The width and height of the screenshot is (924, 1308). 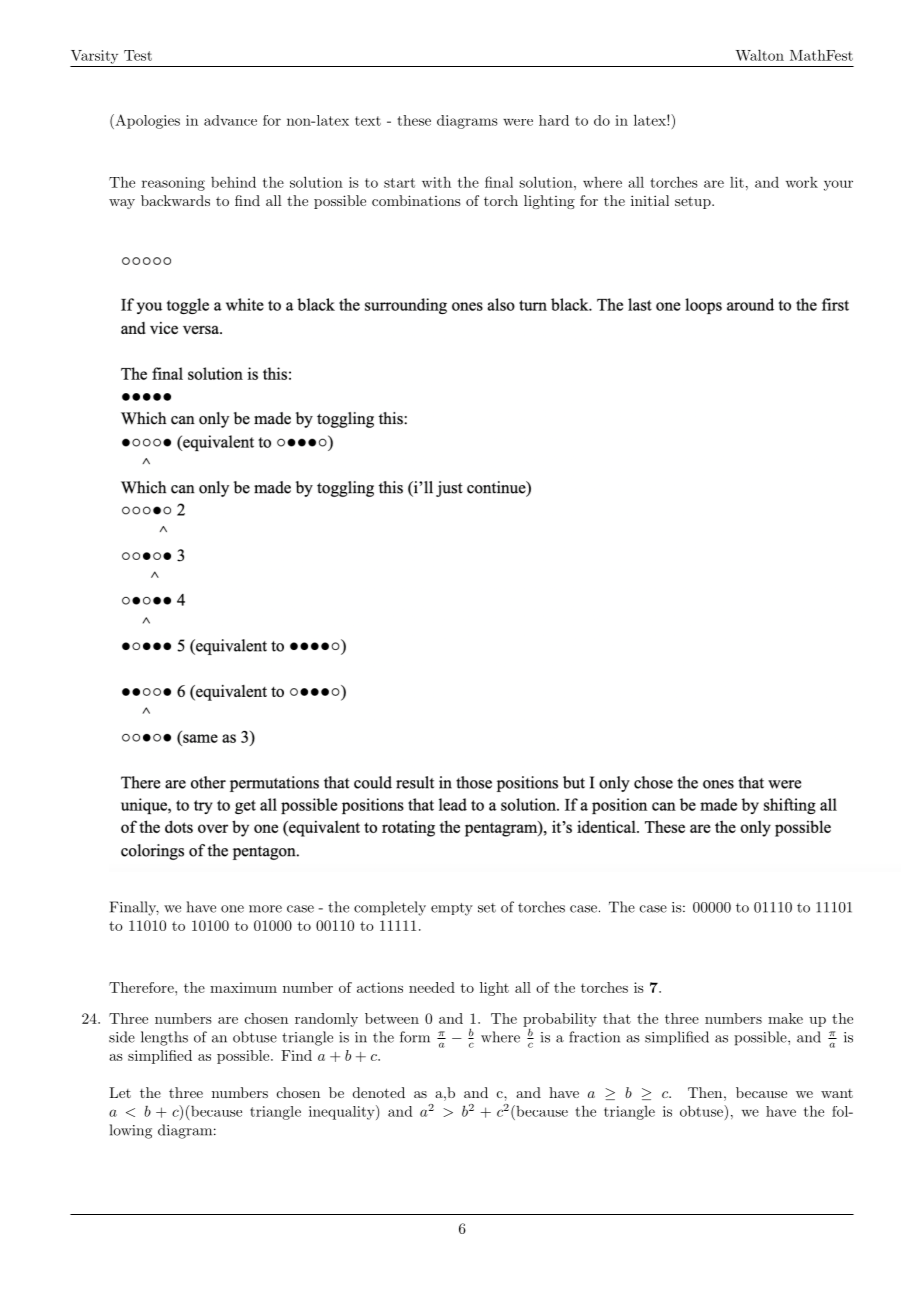 I want to click on Walton, so click(x=759, y=55).
